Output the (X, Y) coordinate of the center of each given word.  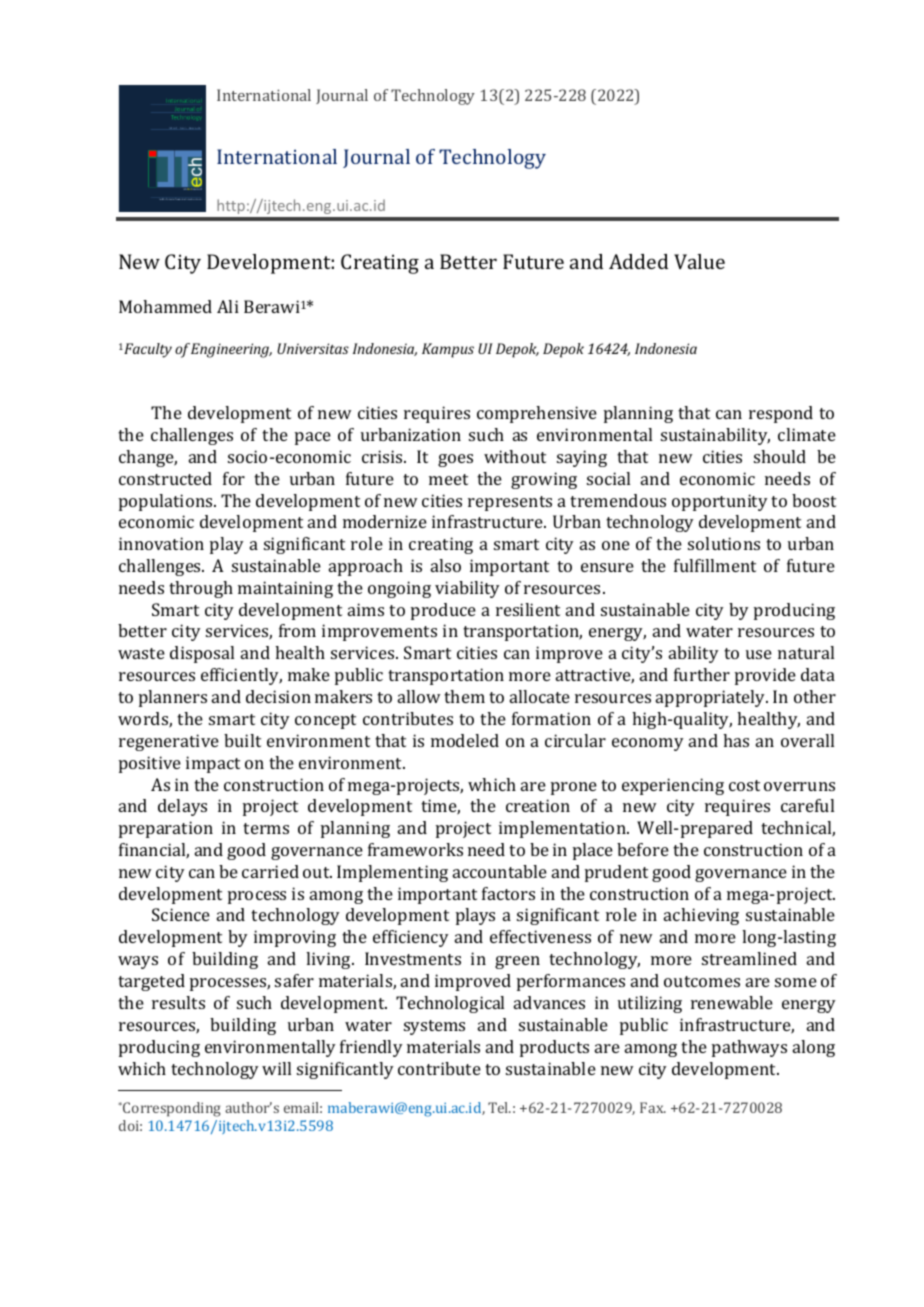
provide (765, 676)
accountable (500, 871)
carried (270, 871)
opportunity (720, 502)
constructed (165, 478)
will (276, 1068)
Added (638, 261)
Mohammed (165, 306)
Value (699, 261)
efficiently (241, 676)
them (464, 696)
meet (448, 479)
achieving (701, 916)
